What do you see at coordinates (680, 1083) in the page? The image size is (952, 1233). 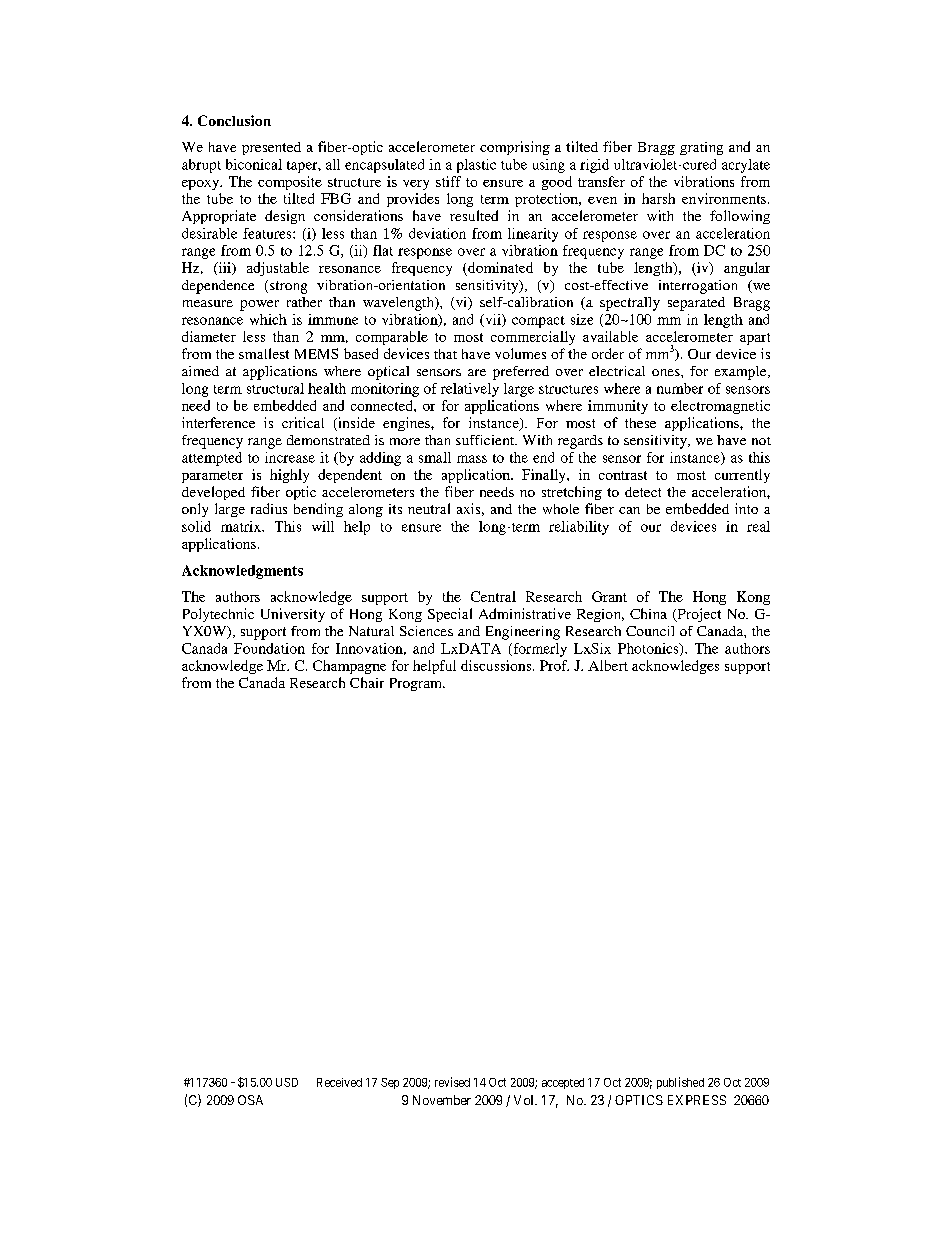 I see `published` at bounding box center [680, 1083].
